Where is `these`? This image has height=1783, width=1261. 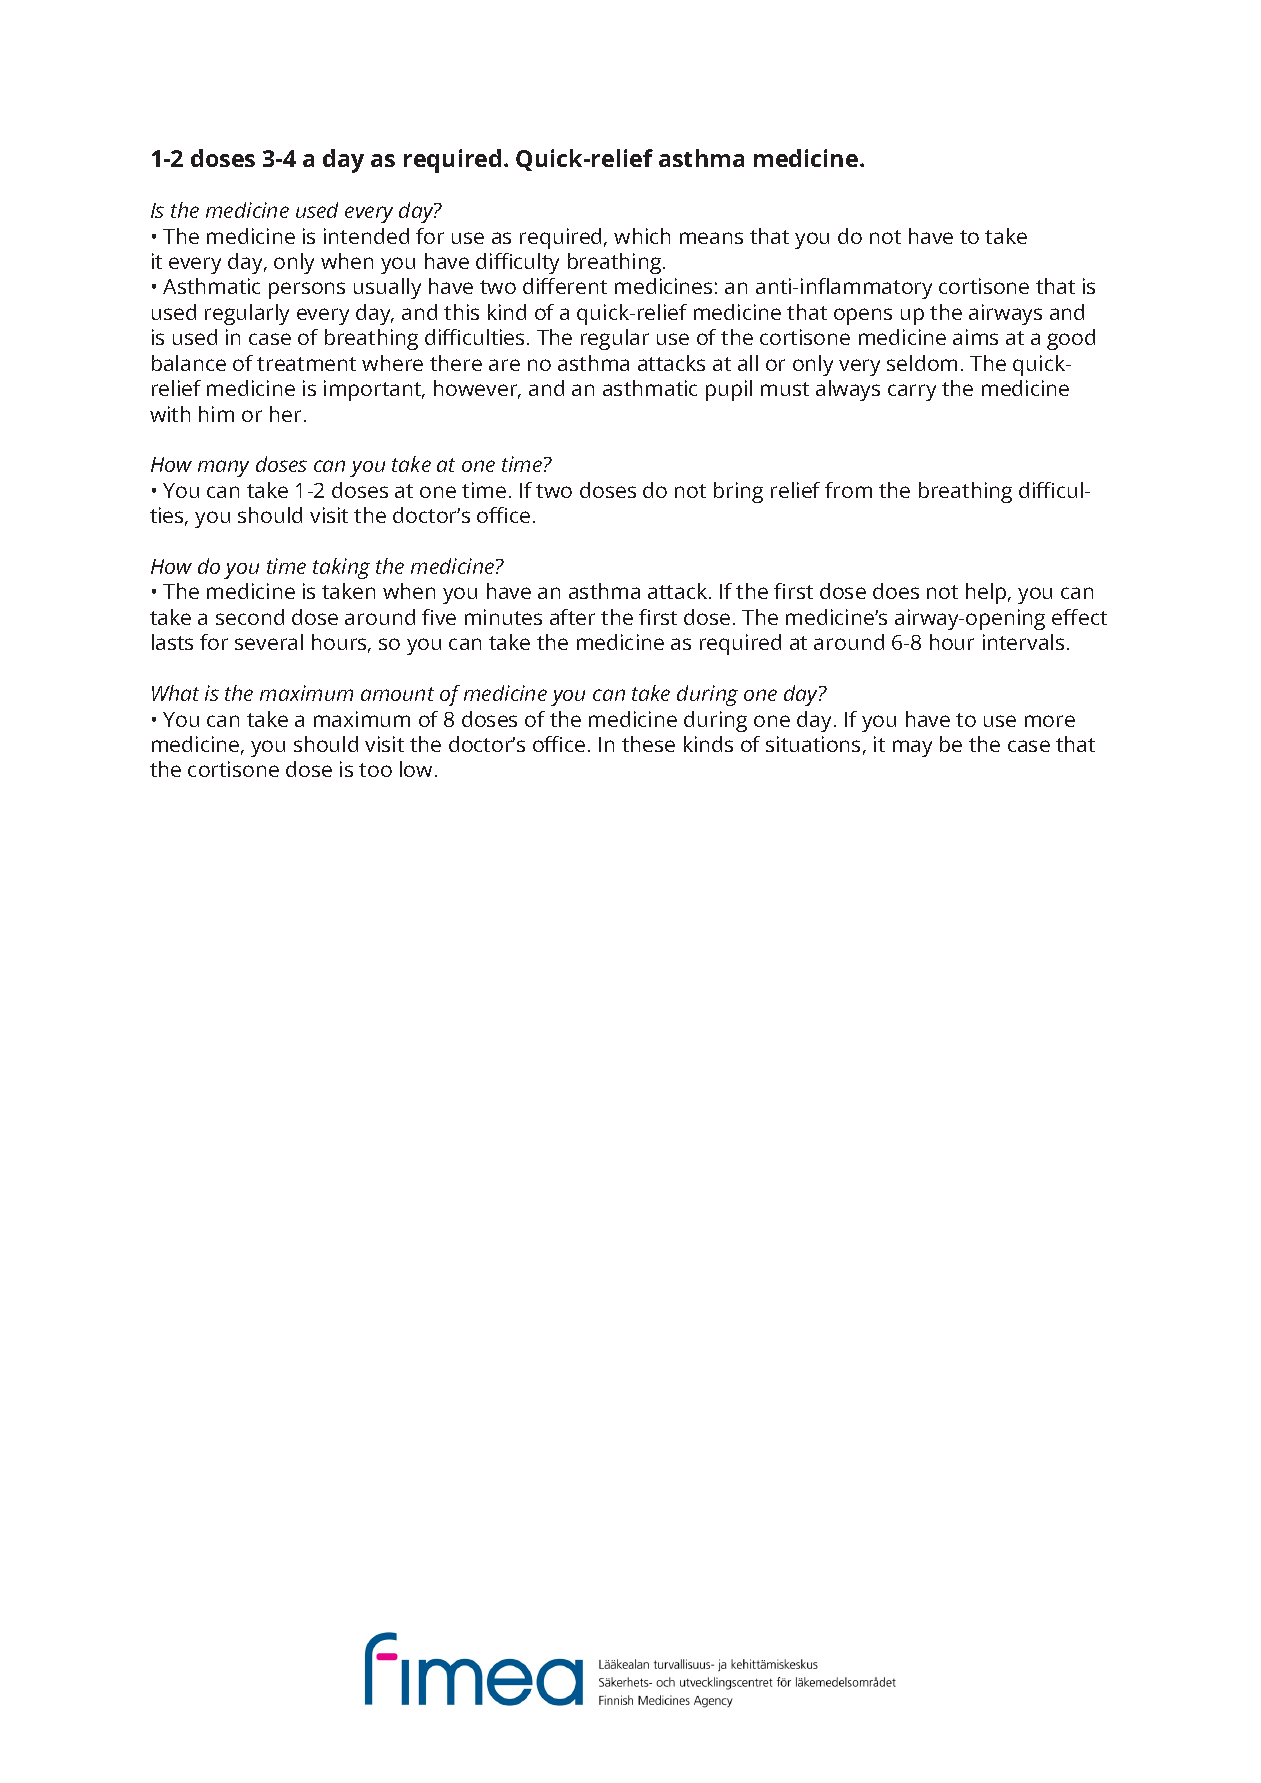 these is located at coordinates (648, 744).
